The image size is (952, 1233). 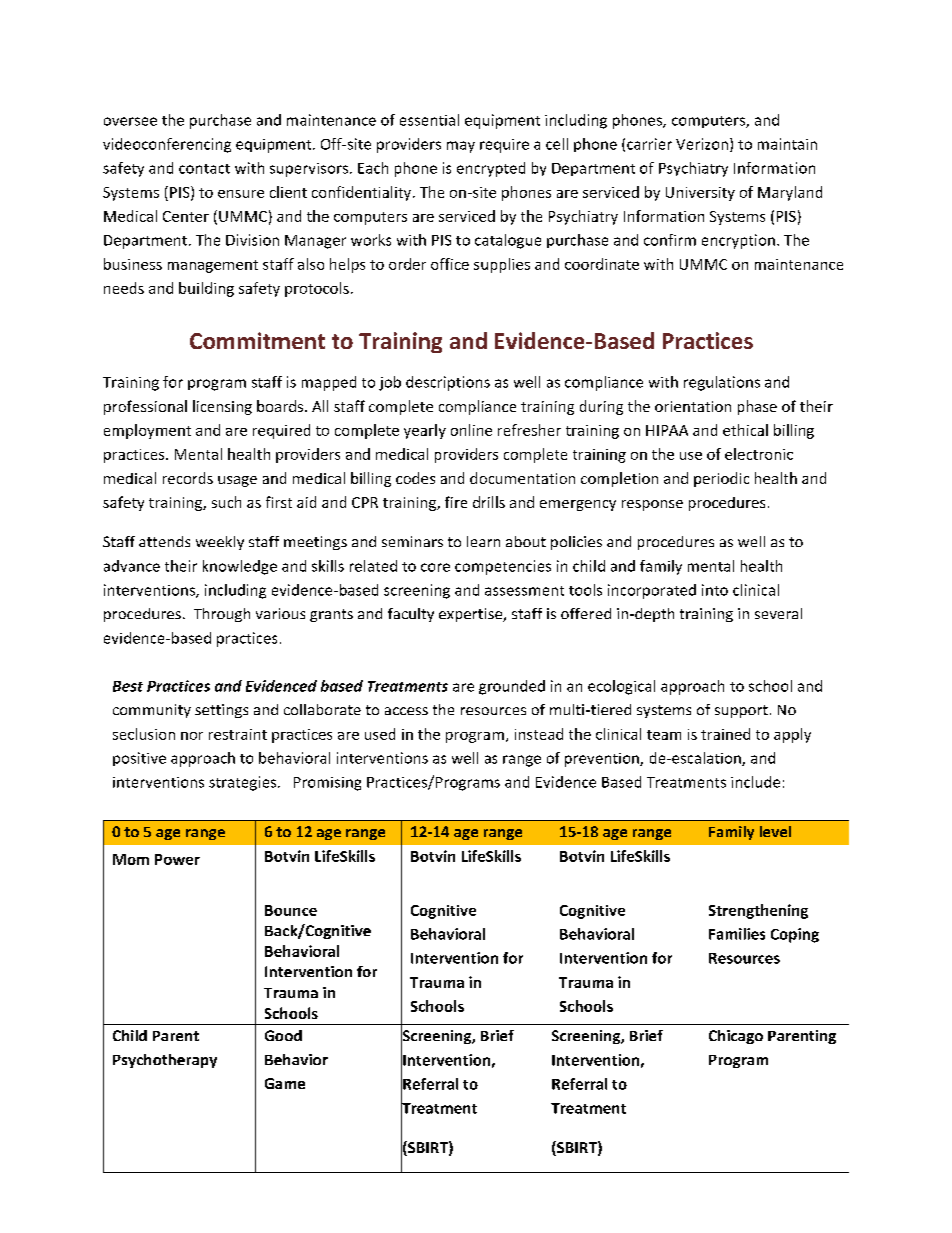 I want to click on Through, so click(x=222, y=615).
